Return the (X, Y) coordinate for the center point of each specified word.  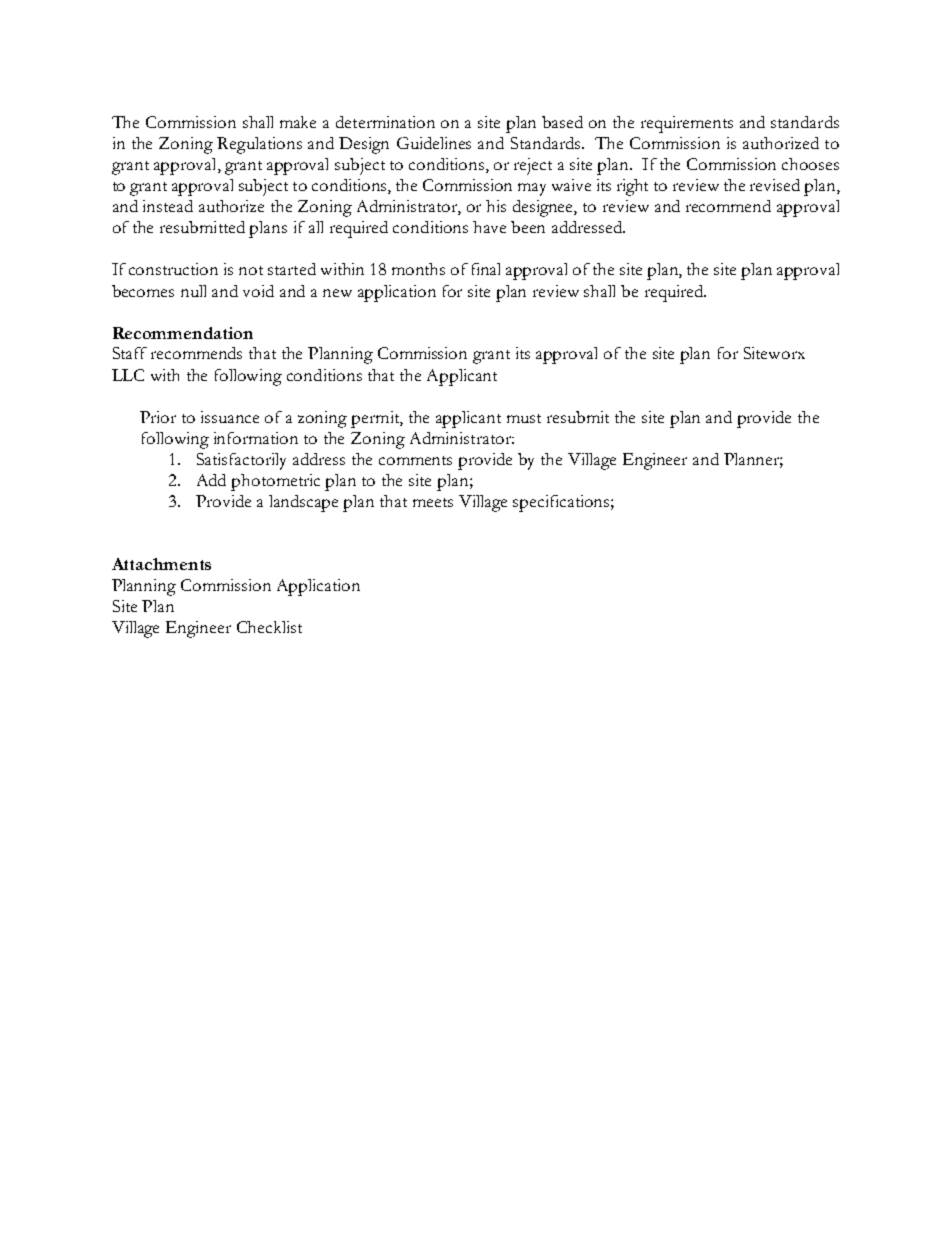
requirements (687, 124)
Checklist (269, 627)
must (524, 418)
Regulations (259, 145)
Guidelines (434, 143)
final (486, 269)
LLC (128, 375)
